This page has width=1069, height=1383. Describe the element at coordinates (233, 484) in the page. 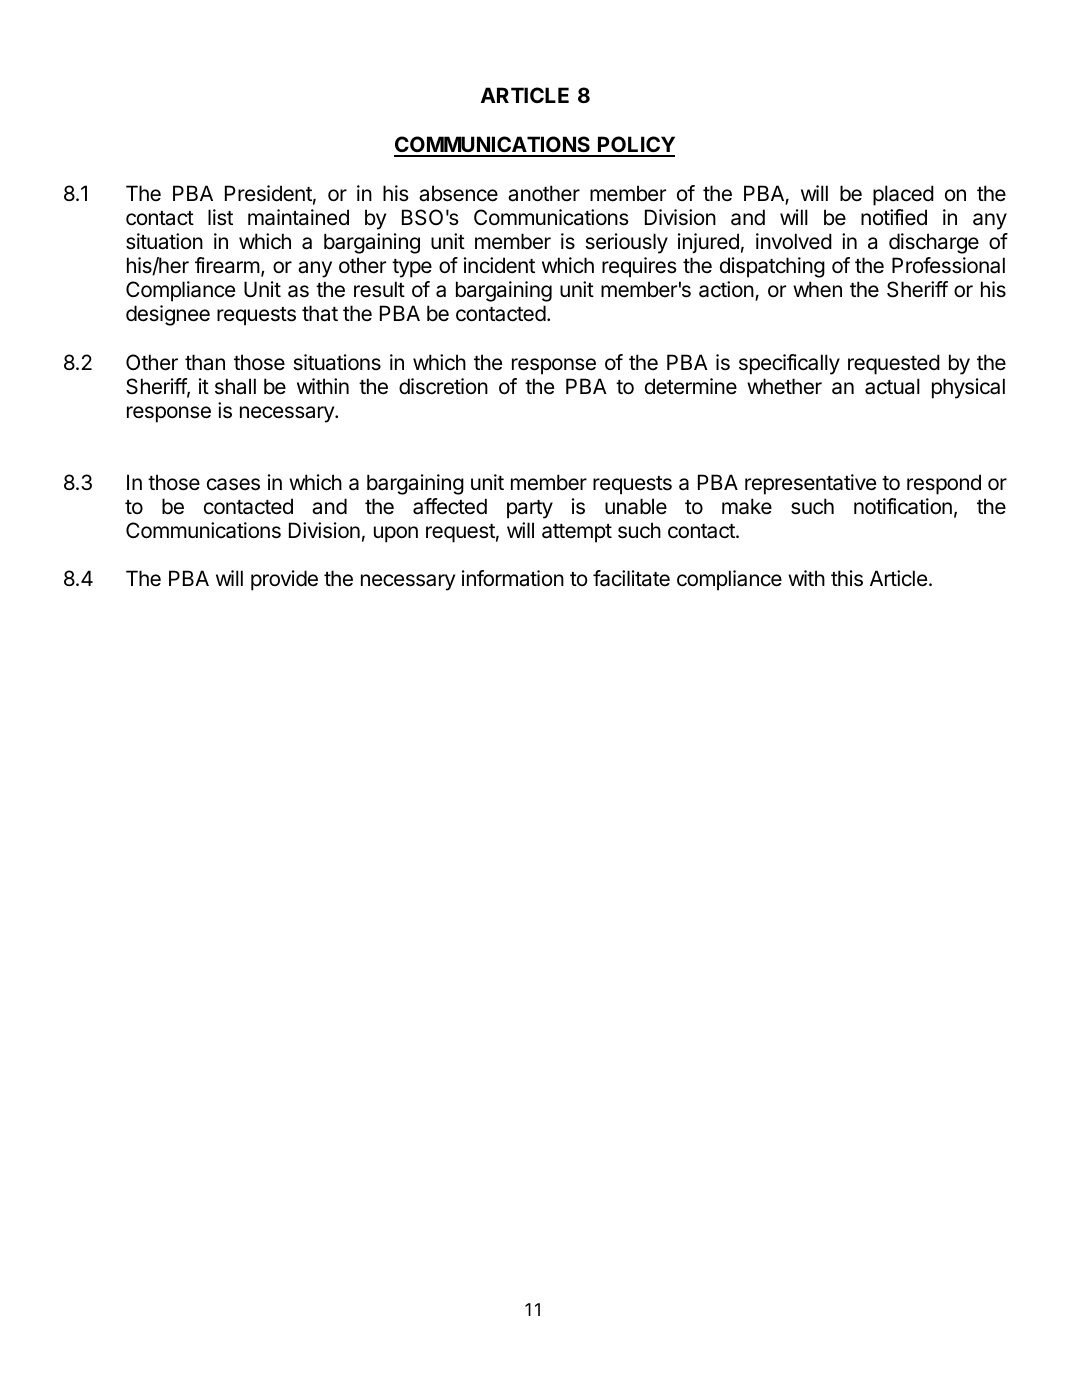

I see `cases` at that location.
